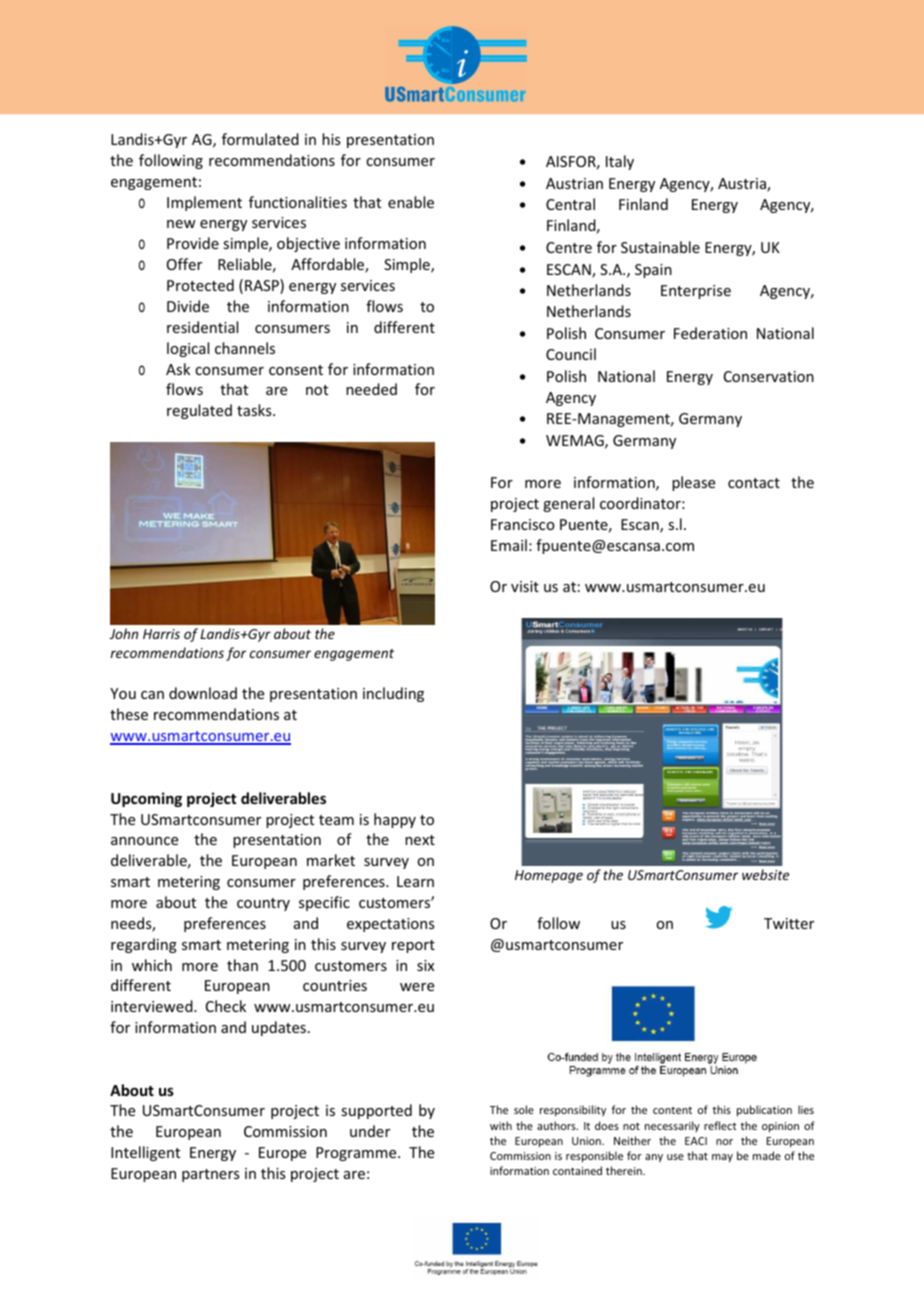 The width and height of the image is (924, 1308). Describe the element at coordinates (525, 586) in the image. I see `visit` at that location.
